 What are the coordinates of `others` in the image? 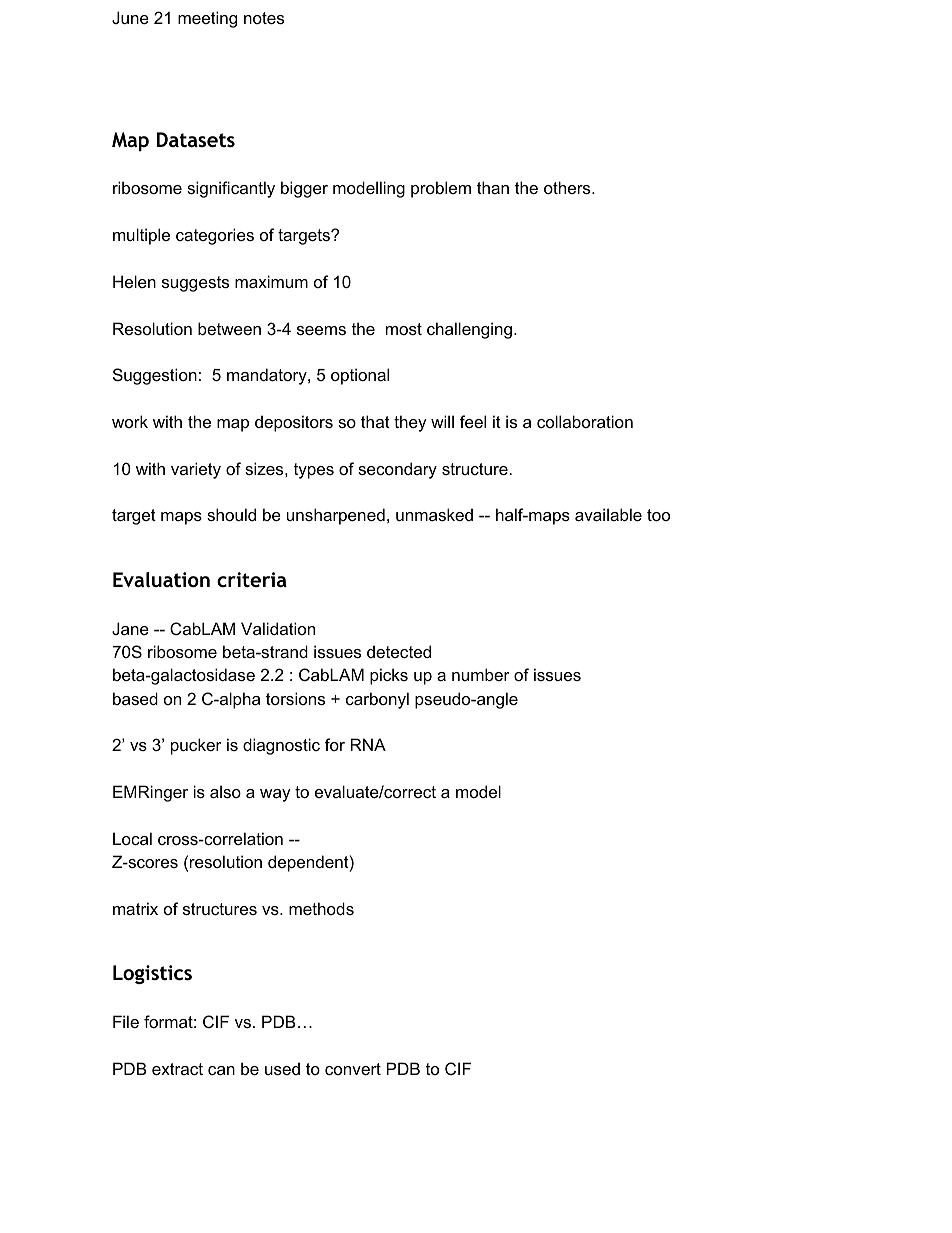 It's located at (568, 187).
